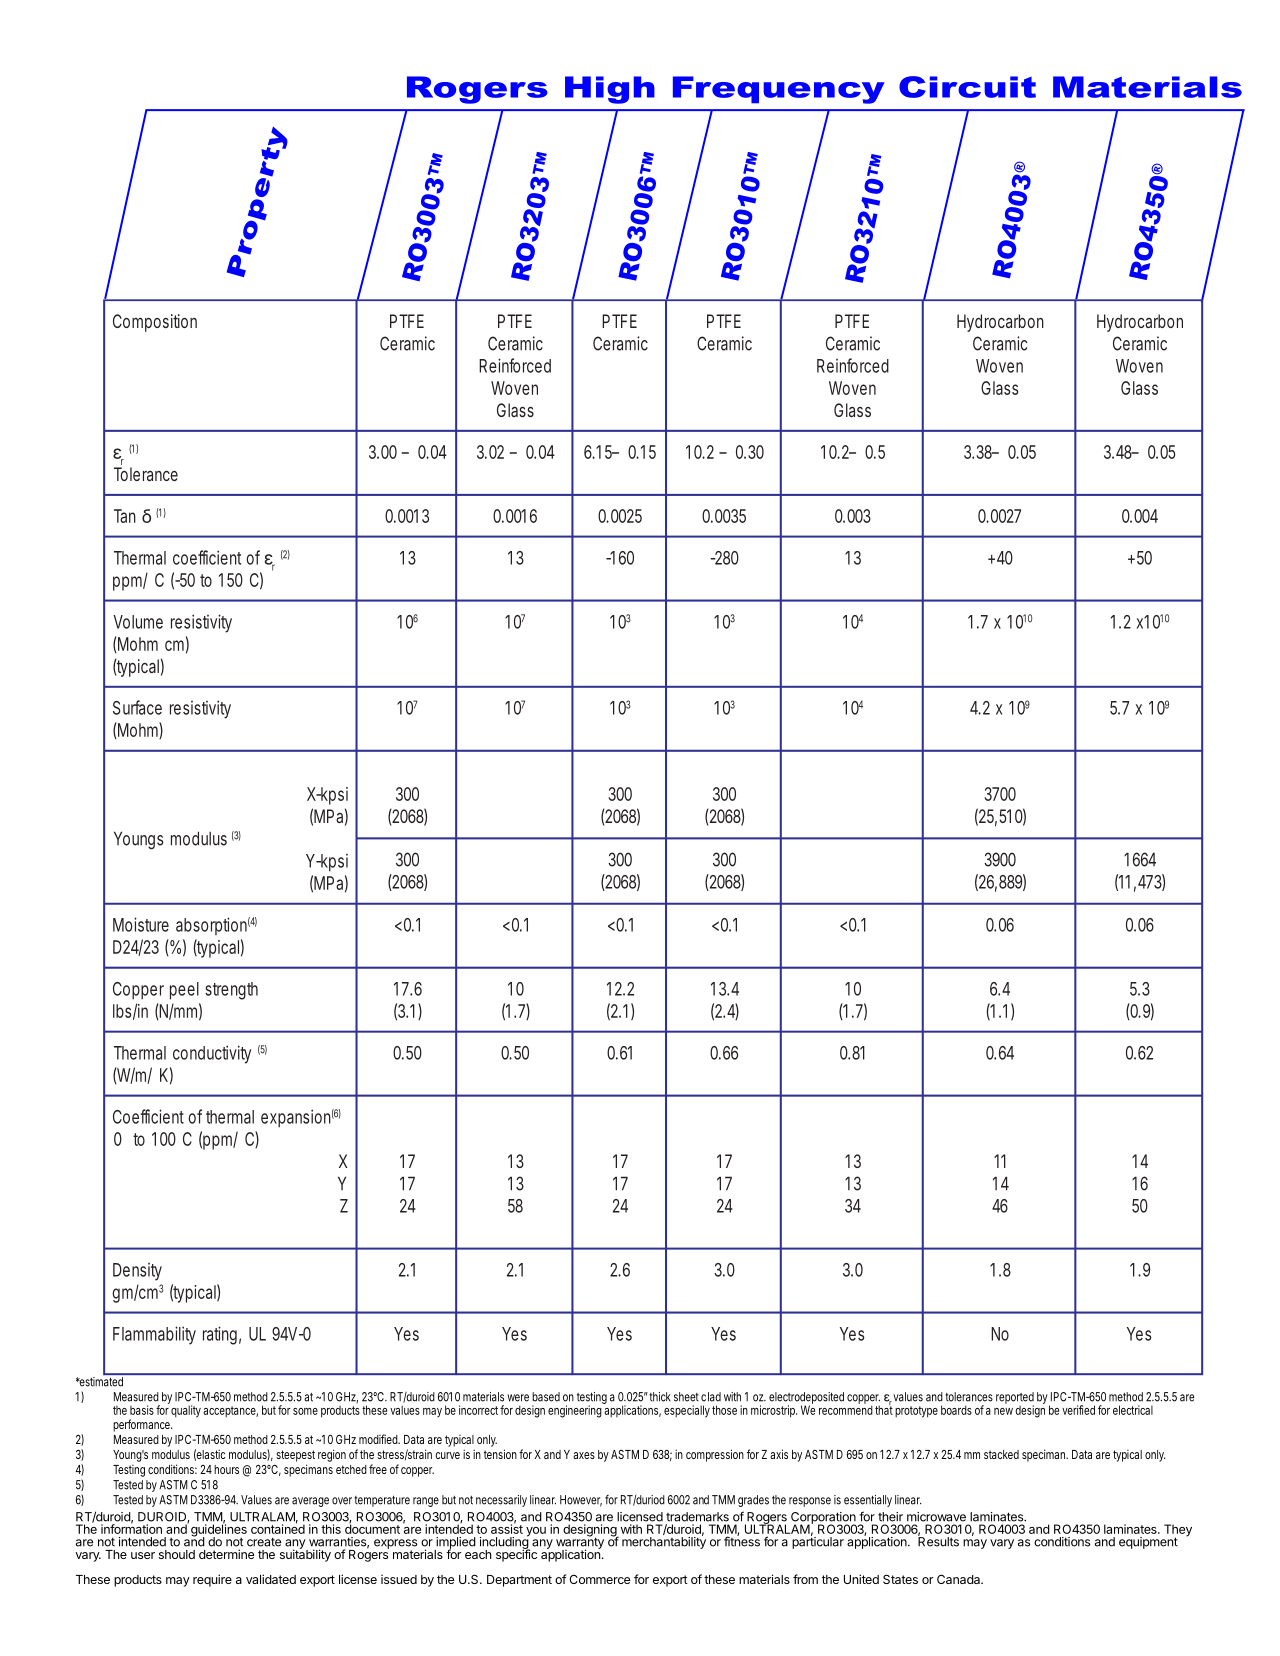 This page has width=1280, height=1656. I want to click on create, so click(264, 1542).
